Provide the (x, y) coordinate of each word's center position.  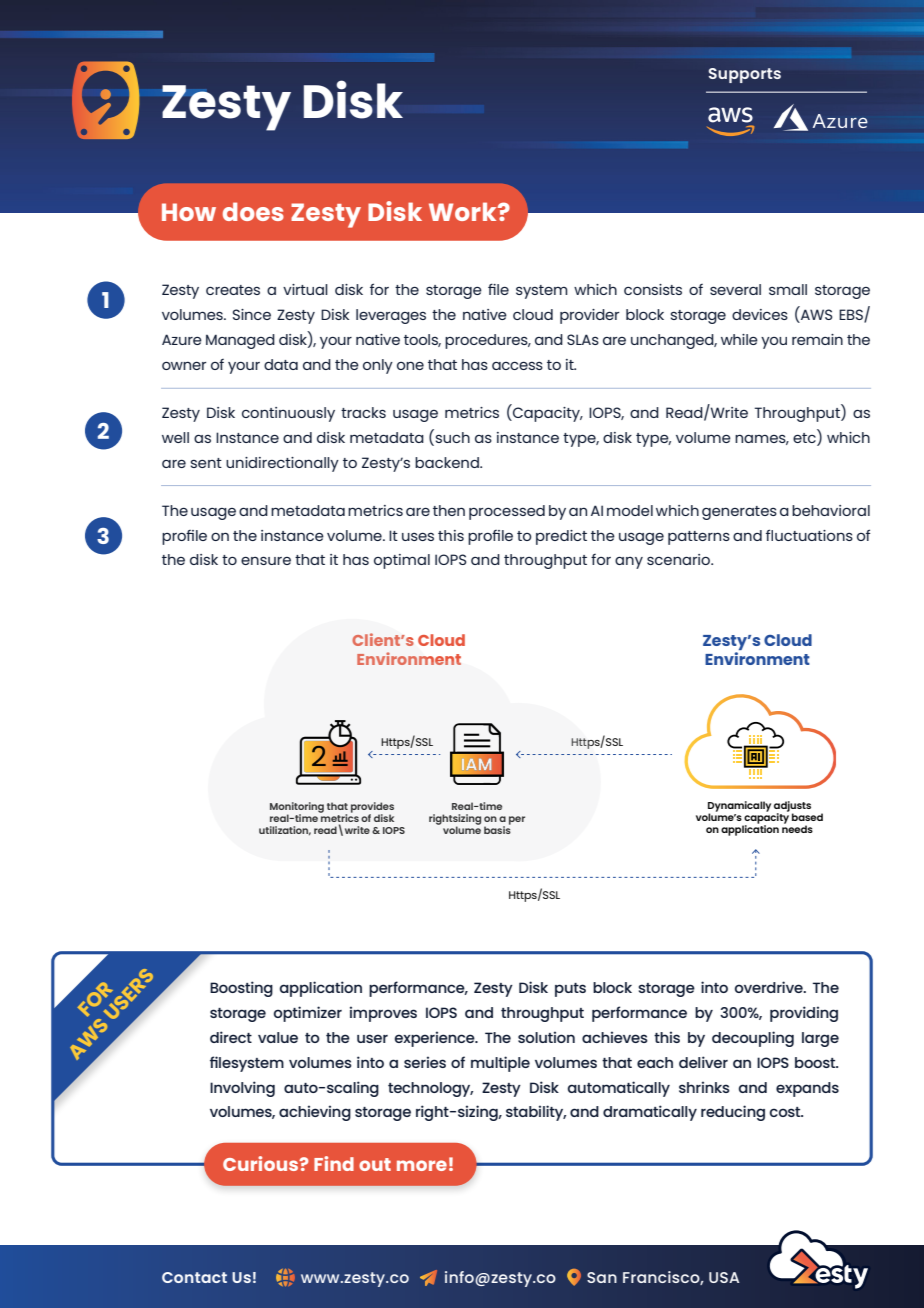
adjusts (792, 807)
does (253, 211)
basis (497, 829)
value (278, 1037)
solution (546, 1037)
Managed (240, 341)
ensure (266, 560)
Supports (745, 75)
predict (561, 537)
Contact (194, 1277)
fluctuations (809, 535)
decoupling (753, 1039)
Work (464, 211)
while (739, 339)
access (517, 365)
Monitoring (297, 808)
